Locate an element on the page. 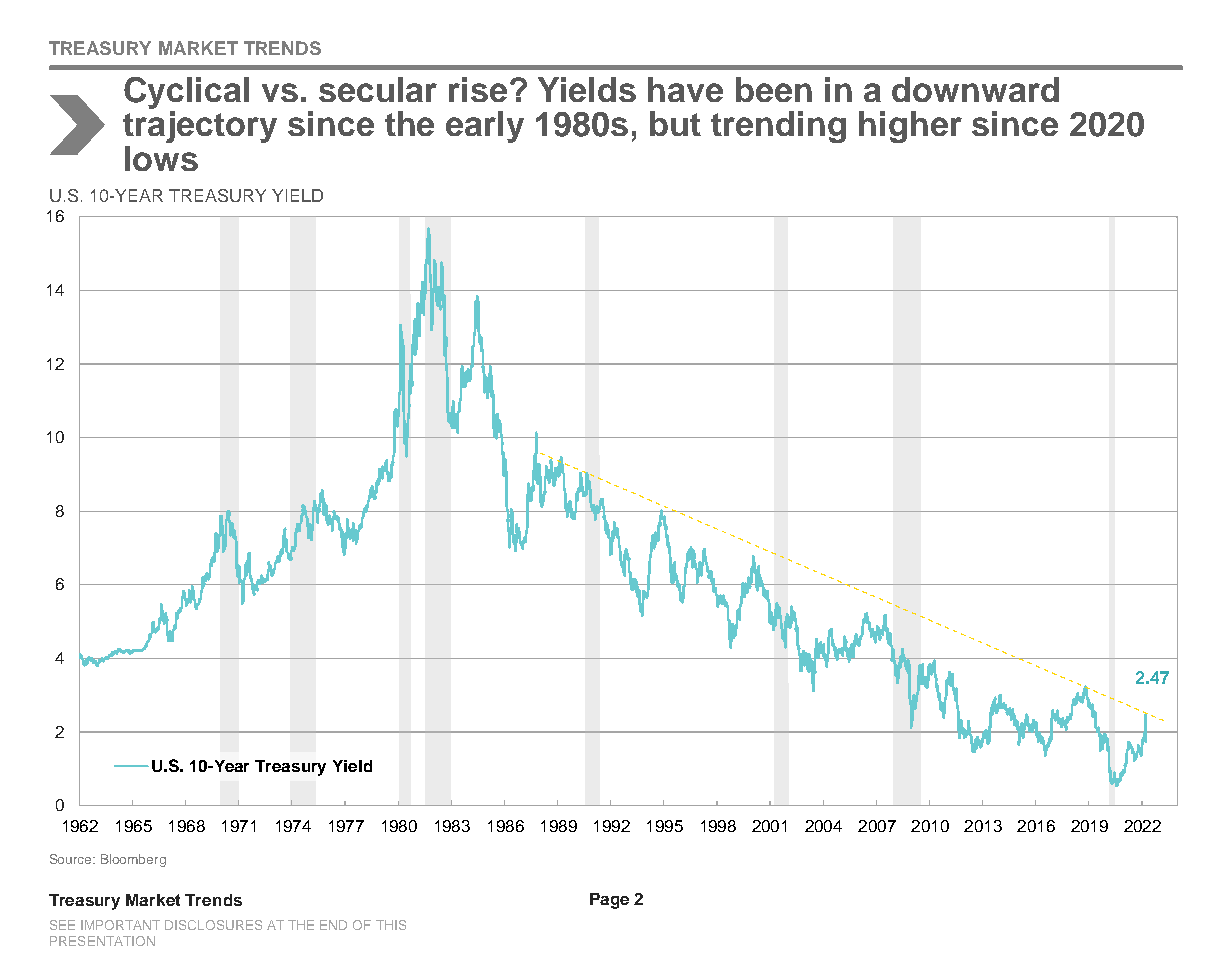  trajectory is located at coordinates (200, 127).
